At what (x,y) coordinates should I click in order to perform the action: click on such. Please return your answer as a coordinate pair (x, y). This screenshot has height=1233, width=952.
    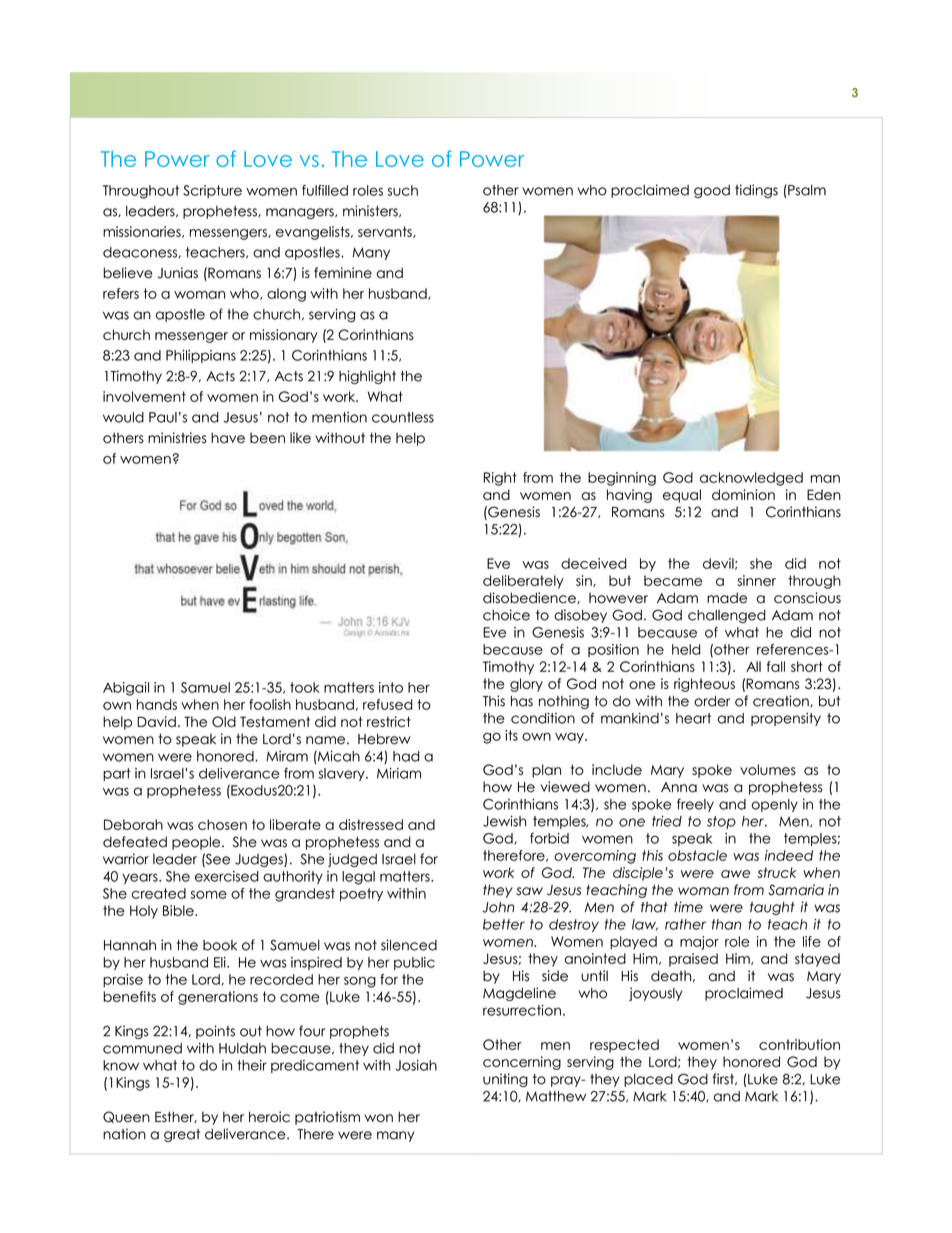
    Looking at the image, I should click on (402, 190).
